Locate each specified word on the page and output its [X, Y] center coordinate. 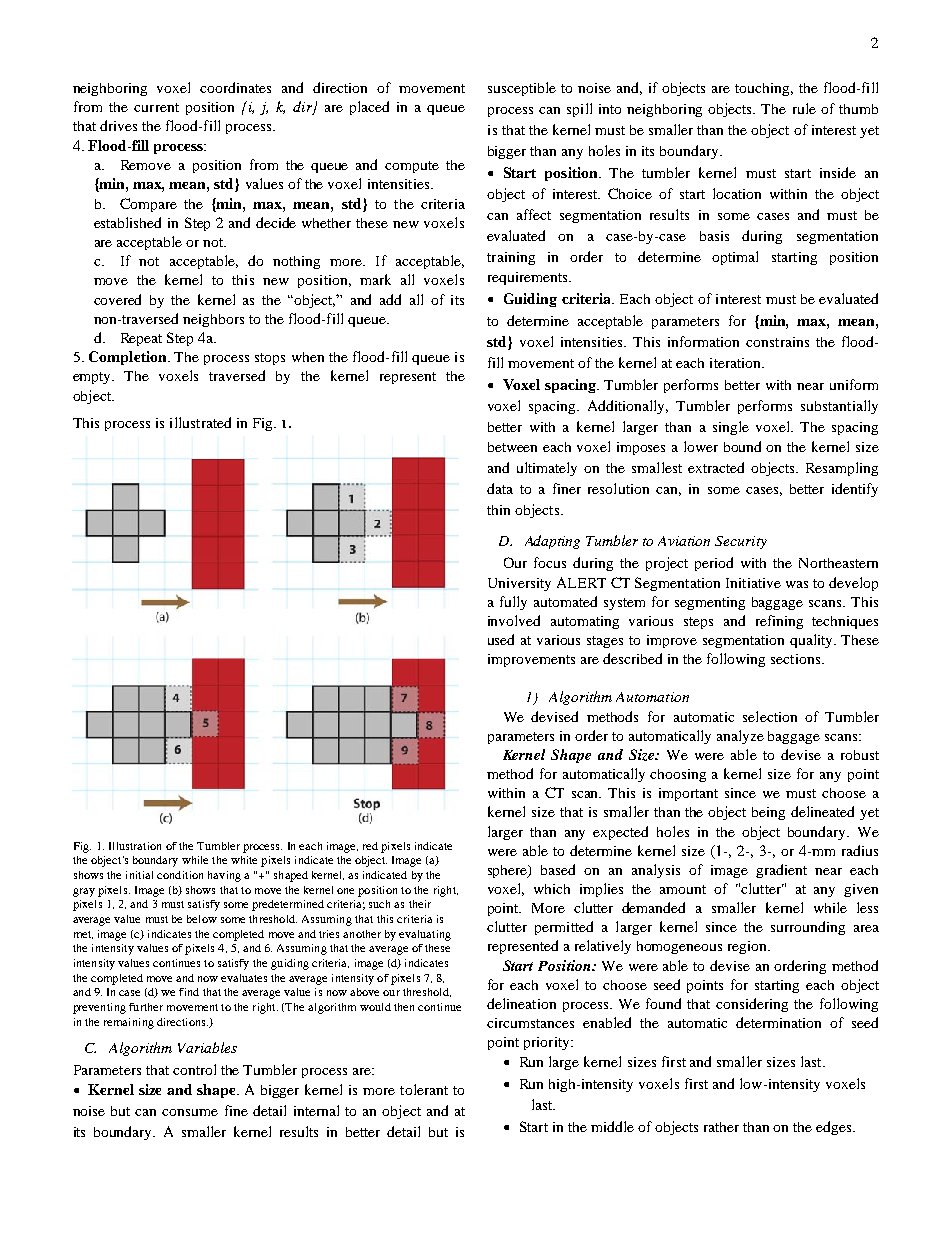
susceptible [522, 89]
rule [804, 108]
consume [190, 1112]
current [156, 107]
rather [721, 1127]
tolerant [424, 1089]
